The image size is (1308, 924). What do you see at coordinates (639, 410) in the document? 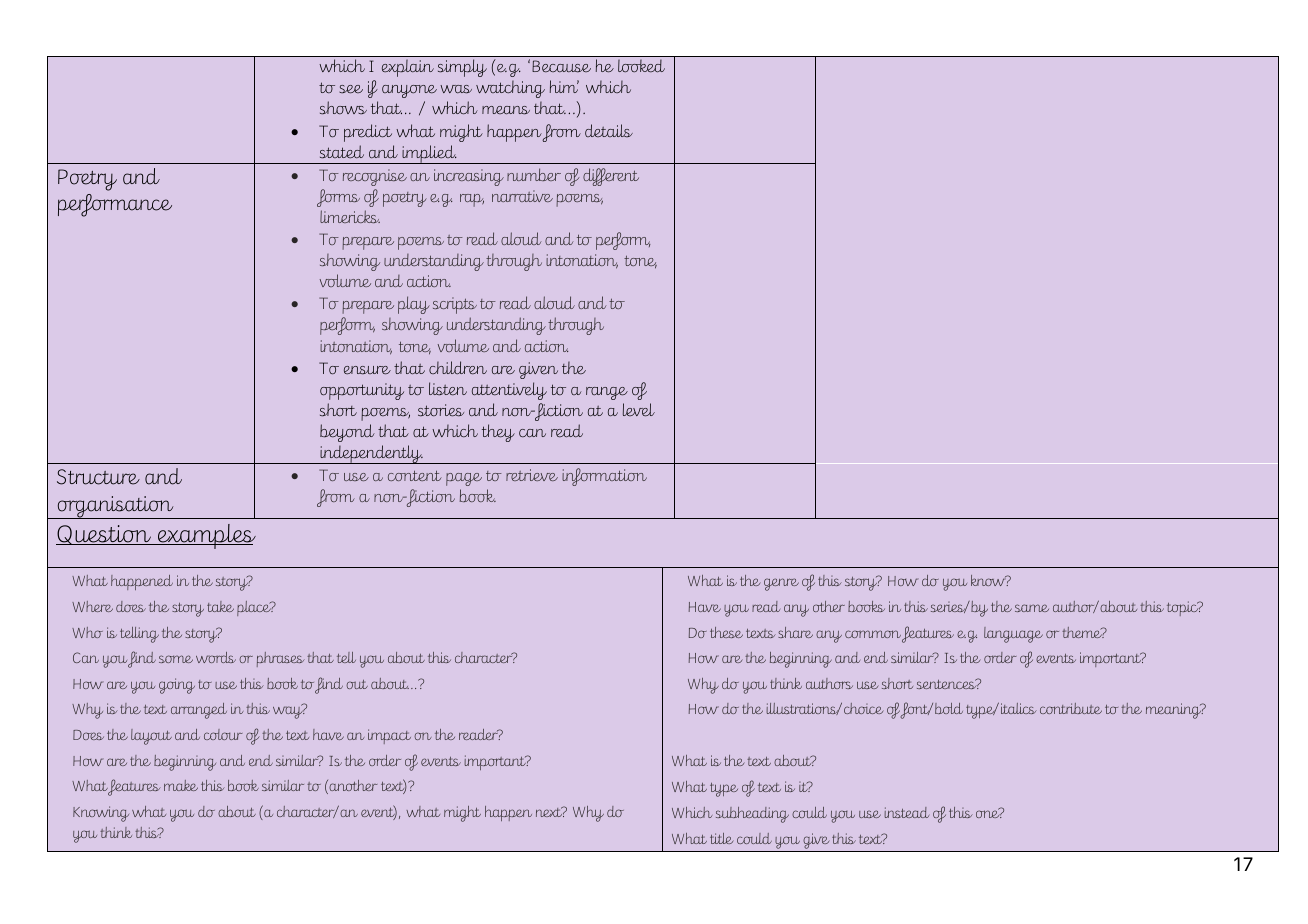
I see `level` at bounding box center [639, 410].
